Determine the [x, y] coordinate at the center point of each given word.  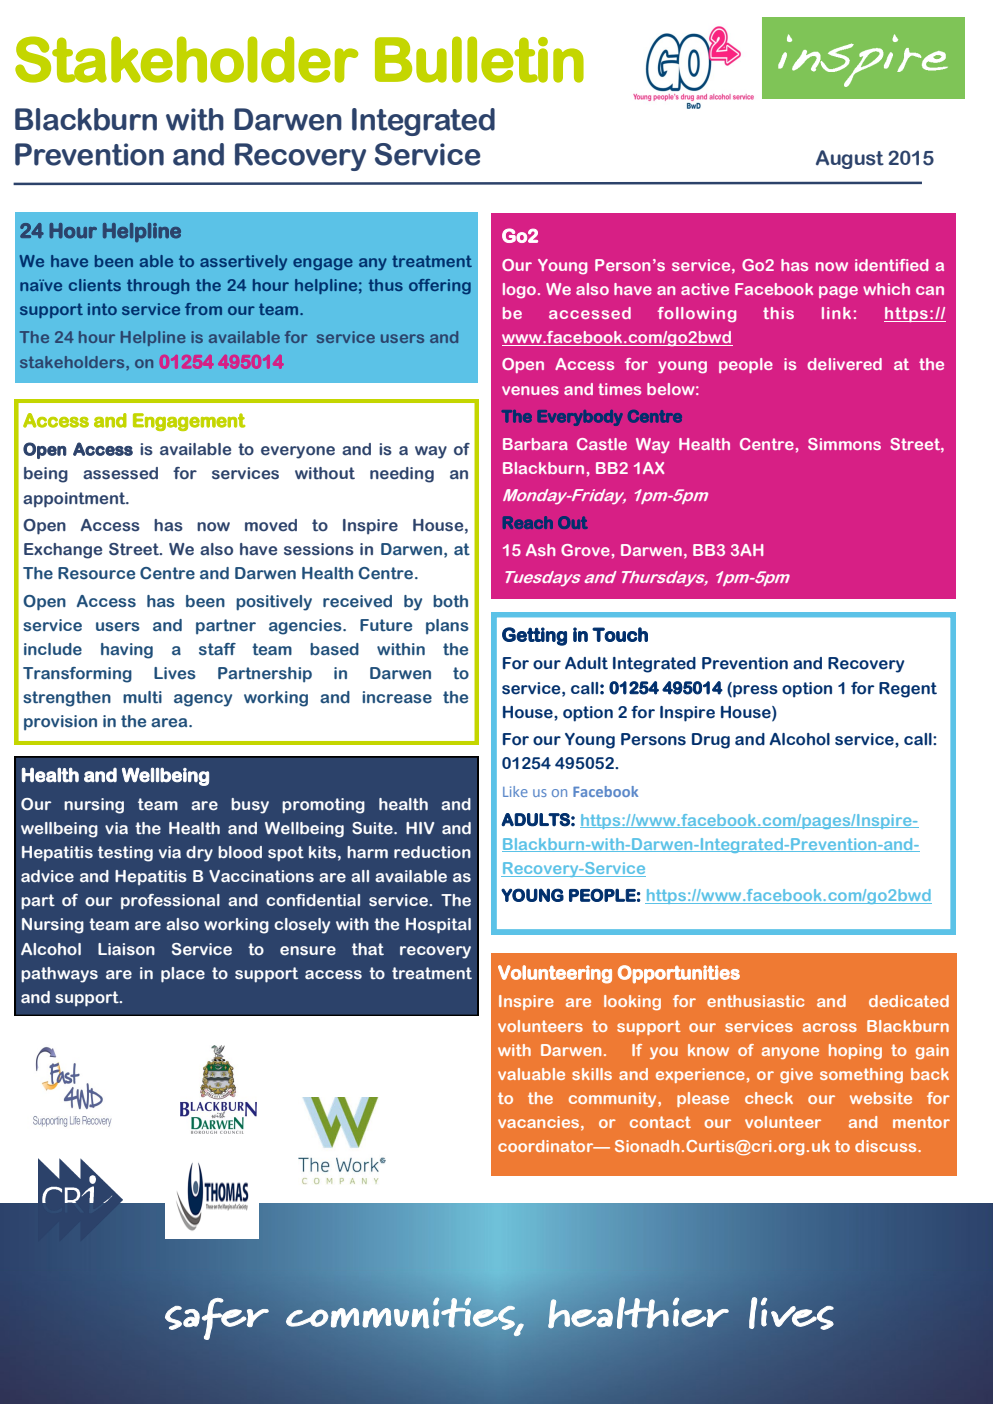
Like [515, 791]
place [183, 975]
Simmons [844, 444]
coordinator [547, 1146]
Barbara [535, 444]
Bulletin [479, 59]
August [850, 159]
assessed [120, 473]
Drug [711, 741]
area [170, 722]
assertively [243, 262]
